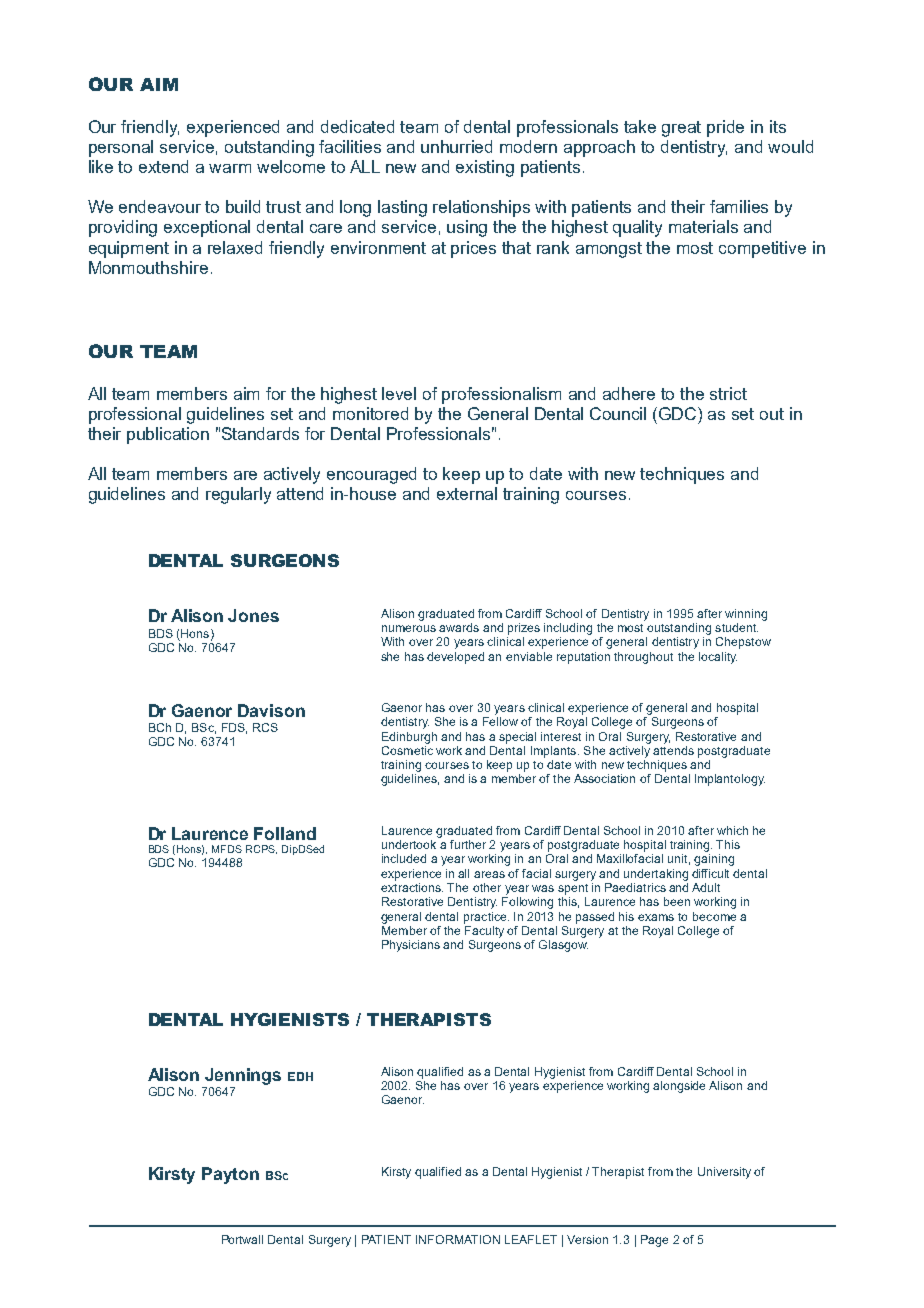 The width and height of the screenshot is (924, 1308). I want to click on further, so click(468, 844).
